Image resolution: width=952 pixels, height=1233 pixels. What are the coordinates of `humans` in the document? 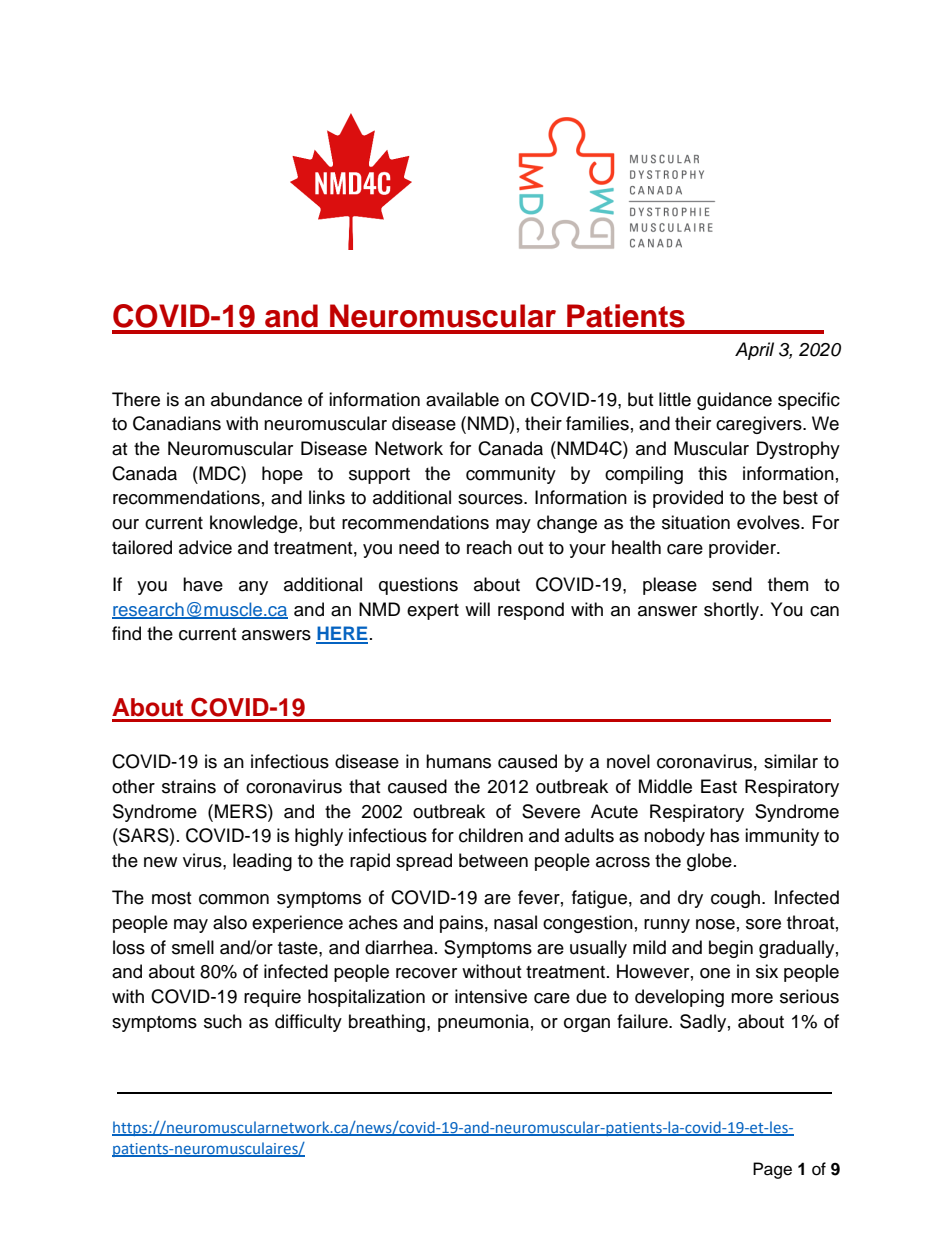 It's located at (458, 761).
